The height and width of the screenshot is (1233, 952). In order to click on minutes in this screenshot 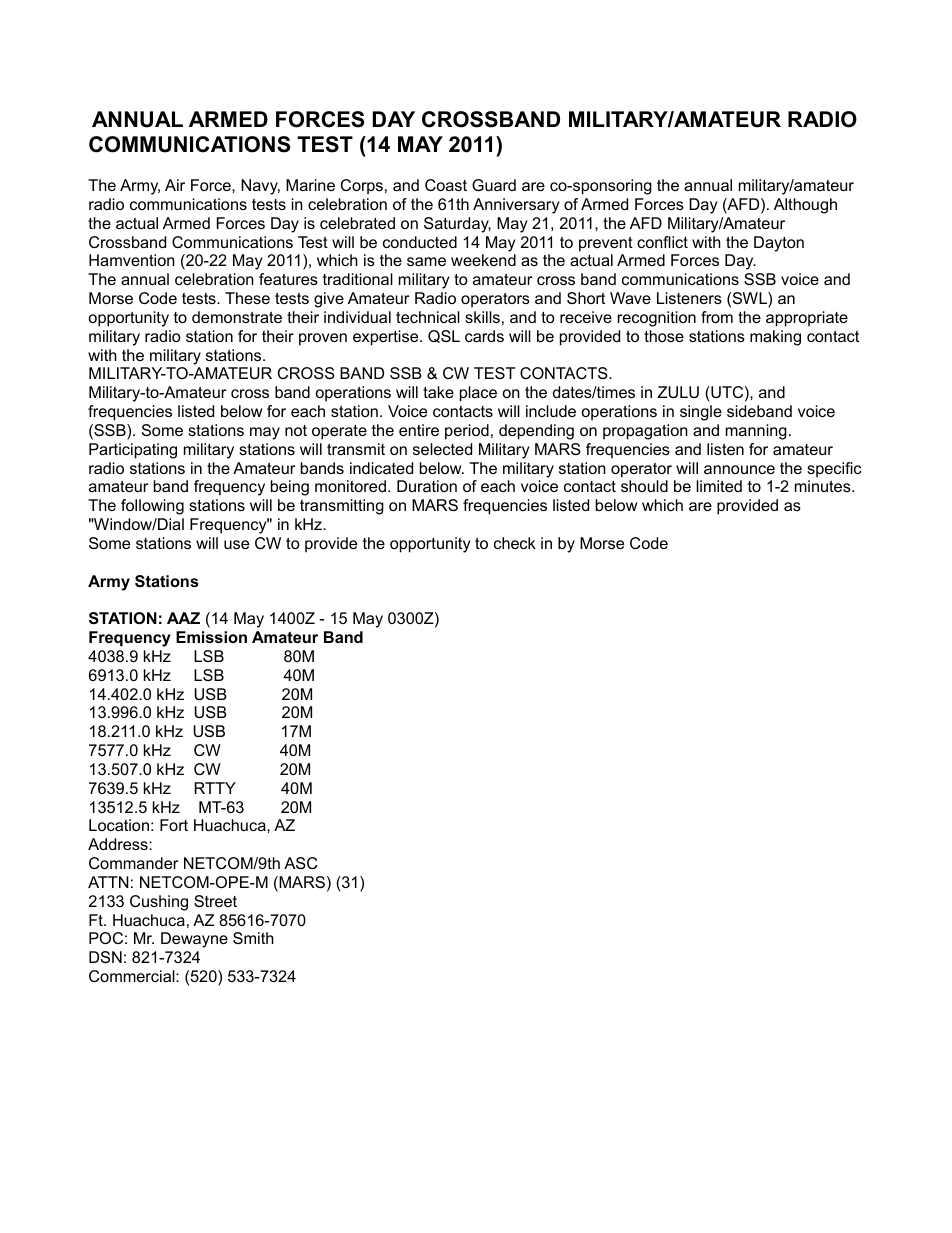, I will do `click(824, 486)`.
